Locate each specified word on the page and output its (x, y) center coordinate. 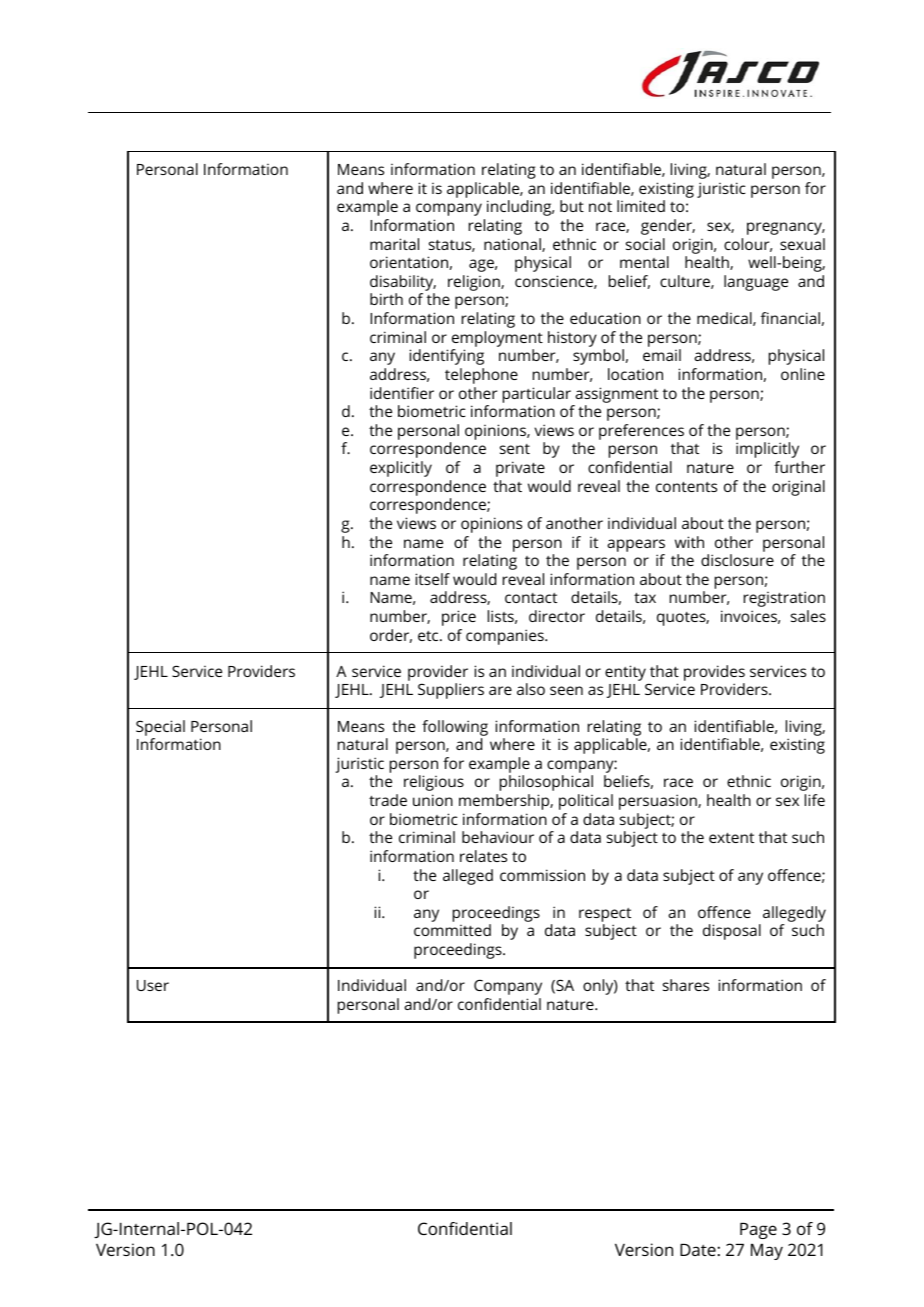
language (756, 283)
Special (160, 728)
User (153, 985)
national (513, 245)
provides (714, 674)
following (455, 728)
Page (758, 1231)
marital (394, 244)
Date (698, 1250)
